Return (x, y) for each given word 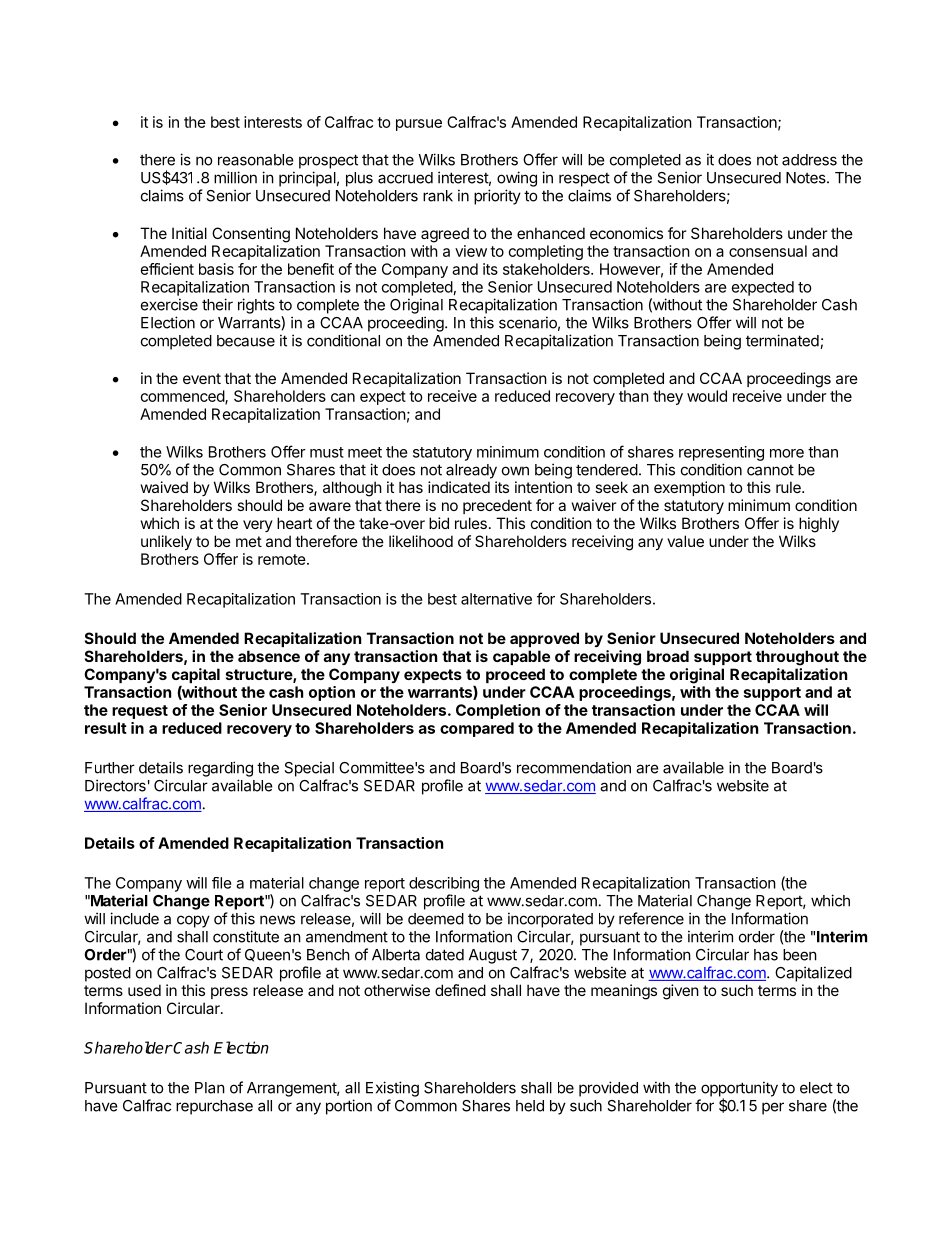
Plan (210, 1088)
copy (193, 921)
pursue (419, 125)
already (471, 471)
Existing (392, 1089)
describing (444, 884)
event (202, 378)
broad (668, 656)
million (235, 177)
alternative (496, 599)
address (809, 160)
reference (651, 918)
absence (269, 656)
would (707, 396)
